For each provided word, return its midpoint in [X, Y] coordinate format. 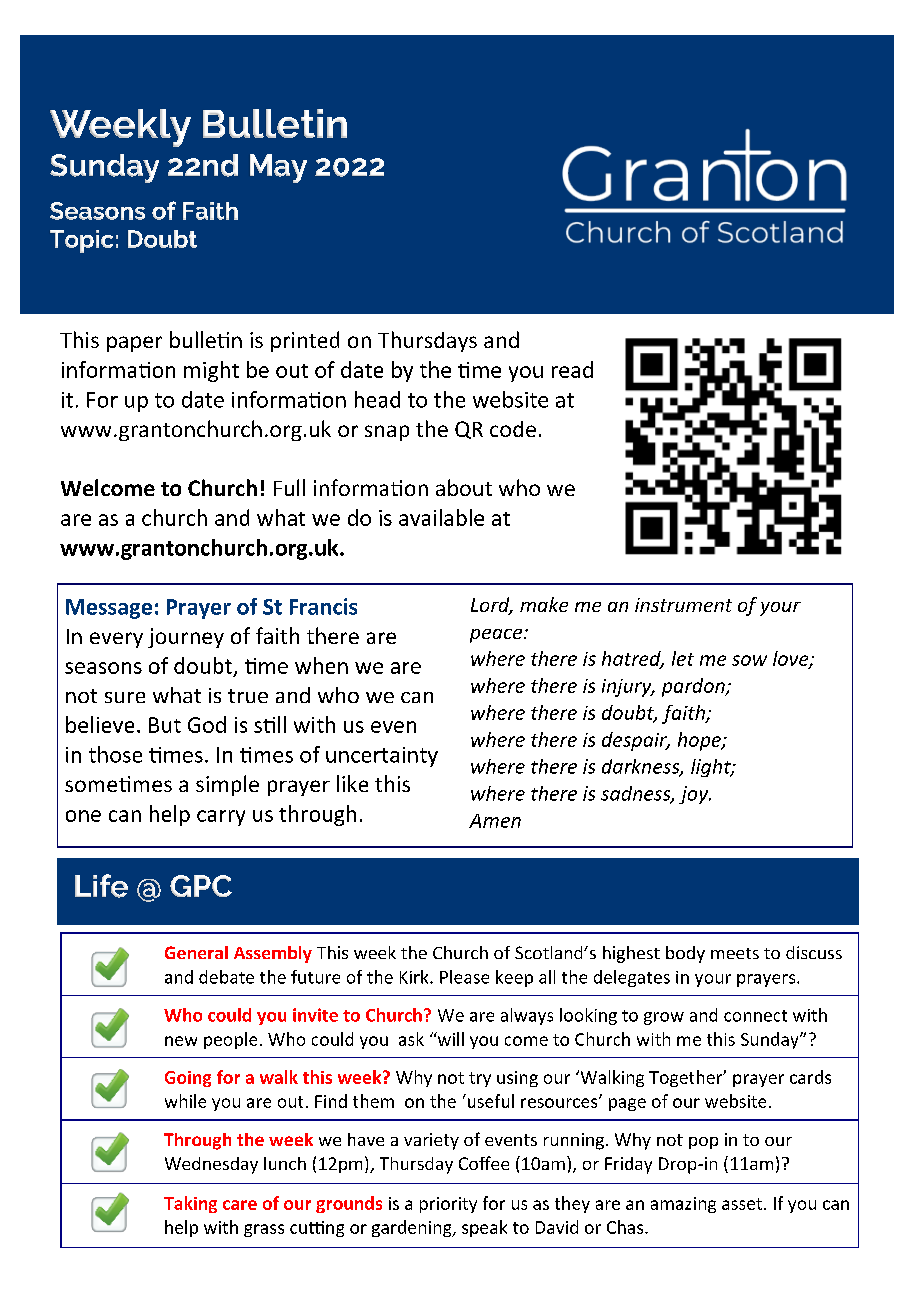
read [572, 369]
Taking [190, 1204]
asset [743, 1204]
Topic [81, 241]
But [165, 725]
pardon [694, 687]
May [278, 168]
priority [448, 1205]
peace [497, 636]
